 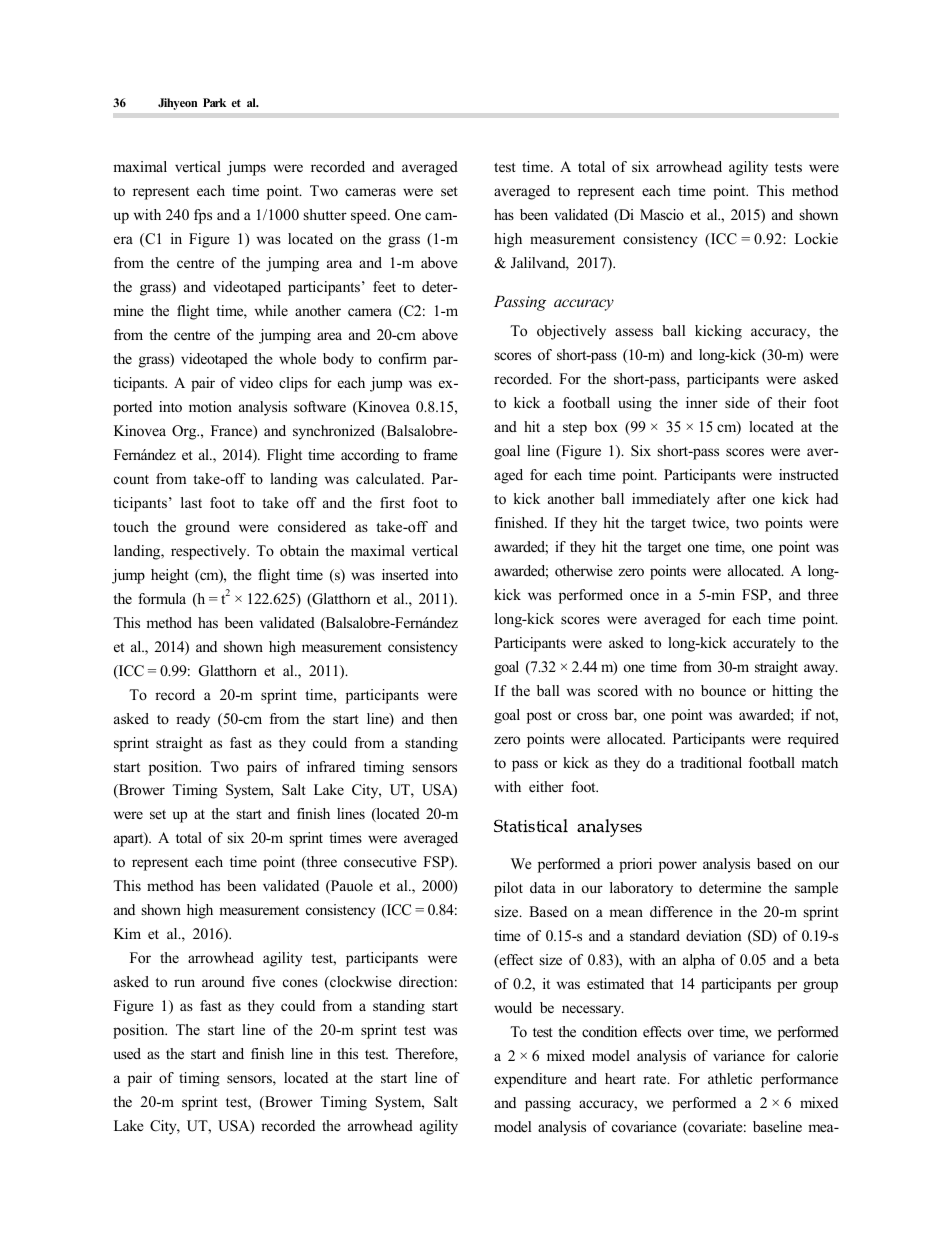 I want to click on ready, so click(x=193, y=720).
